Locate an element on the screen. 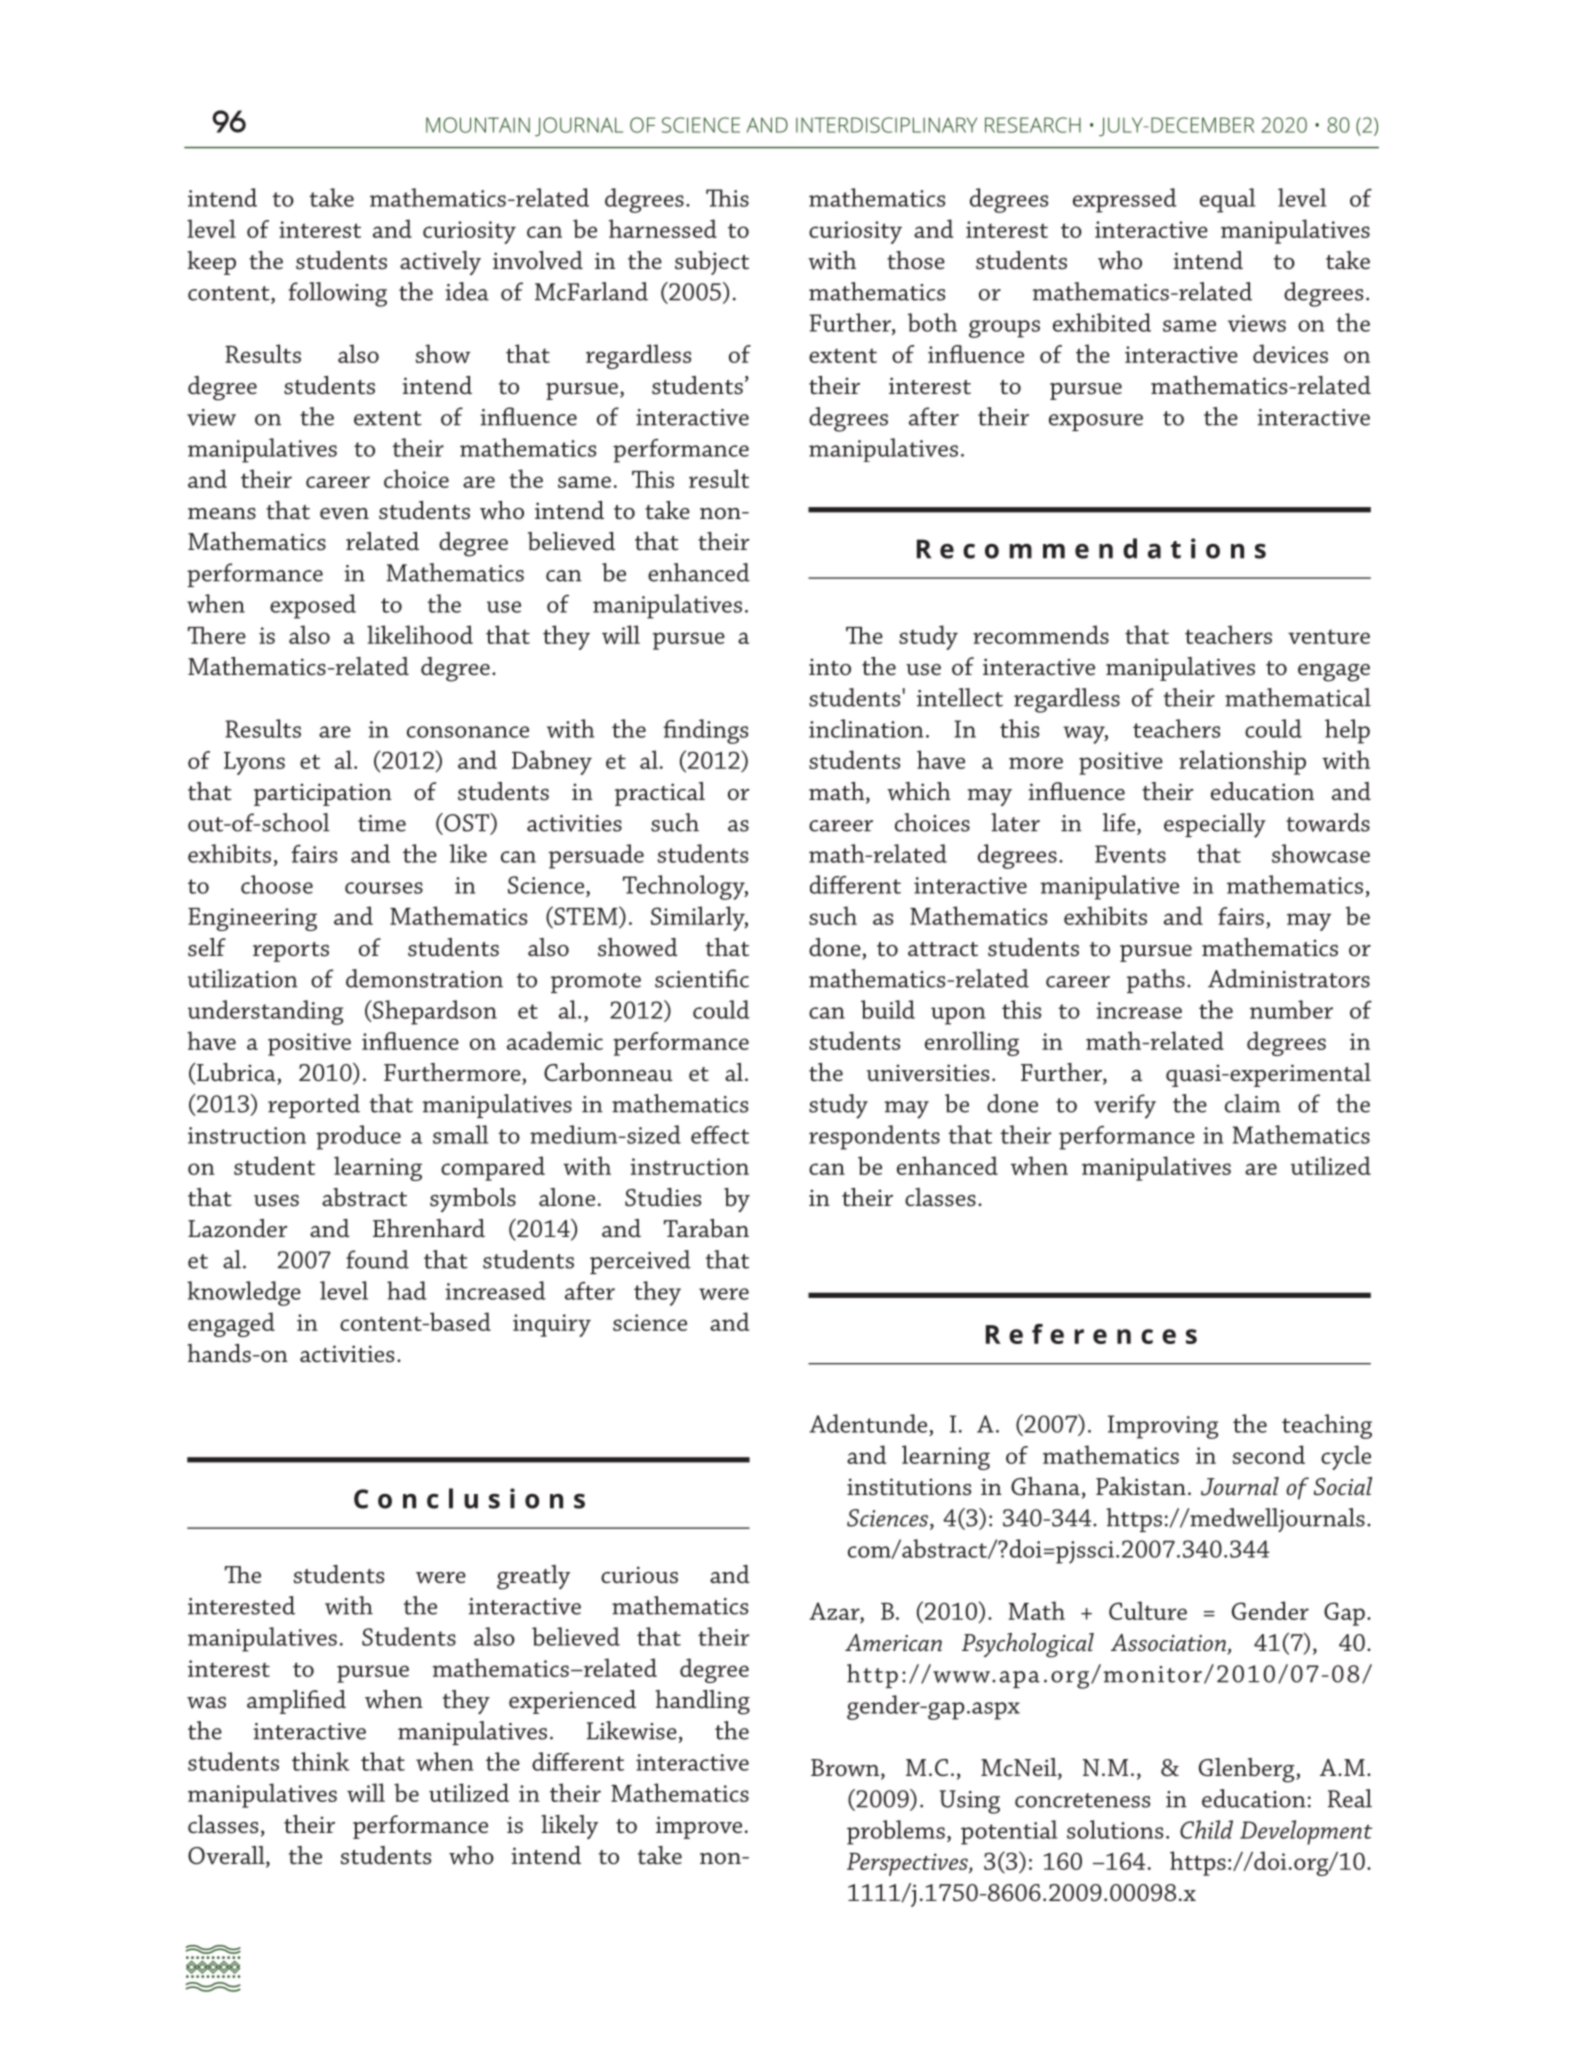 Image resolution: width=1592 pixels, height=2061 pixels. actively is located at coordinates (440, 263).
